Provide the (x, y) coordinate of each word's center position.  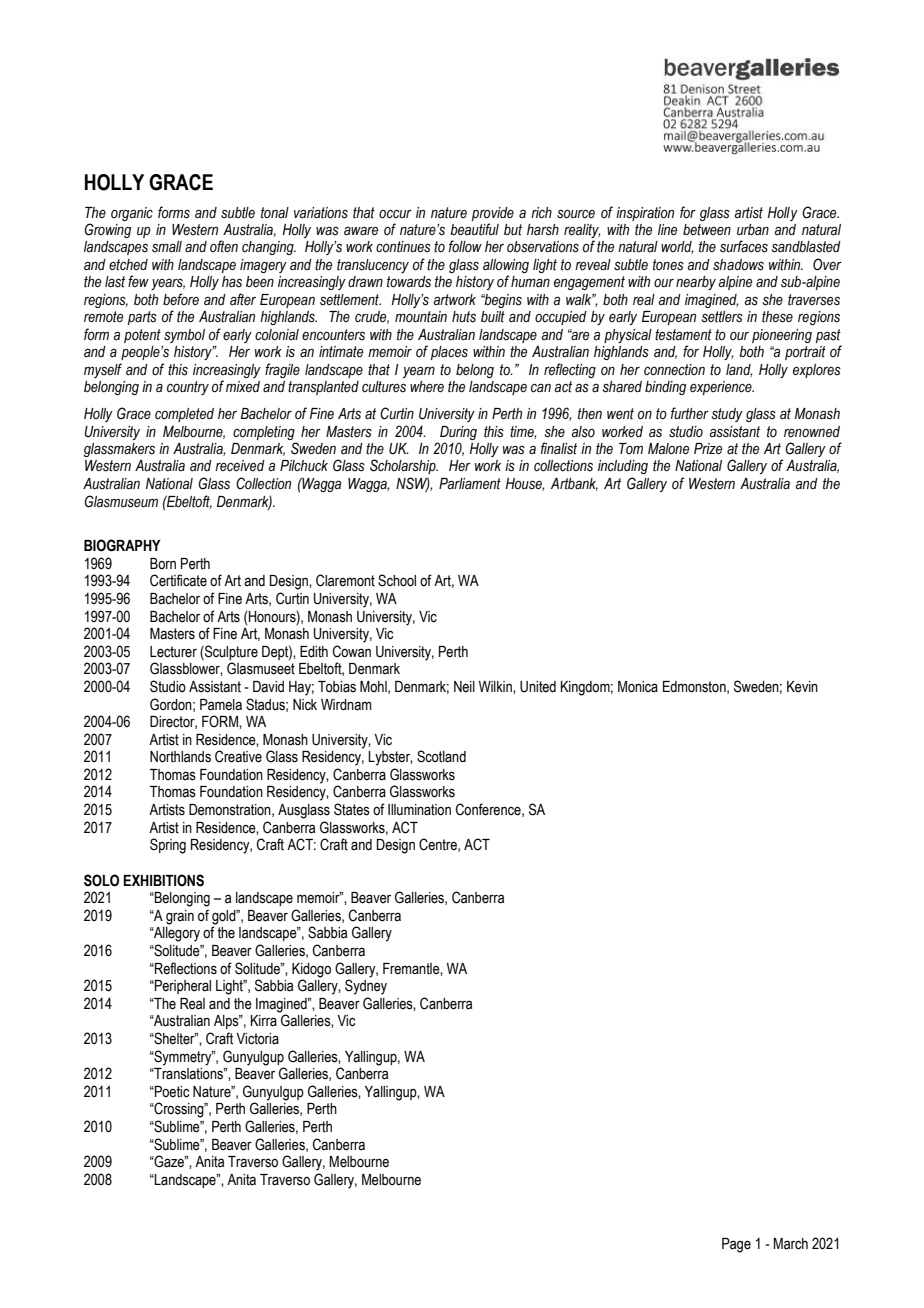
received (240, 466)
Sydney (366, 986)
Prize (708, 449)
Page (736, 1245)
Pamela (221, 705)
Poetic (171, 1092)
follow (465, 246)
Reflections (185, 968)
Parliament (470, 484)
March (791, 1244)
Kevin (802, 687)
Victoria (257, 1039)
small (167, 247)
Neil (464, 687)
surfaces (744, 246)
